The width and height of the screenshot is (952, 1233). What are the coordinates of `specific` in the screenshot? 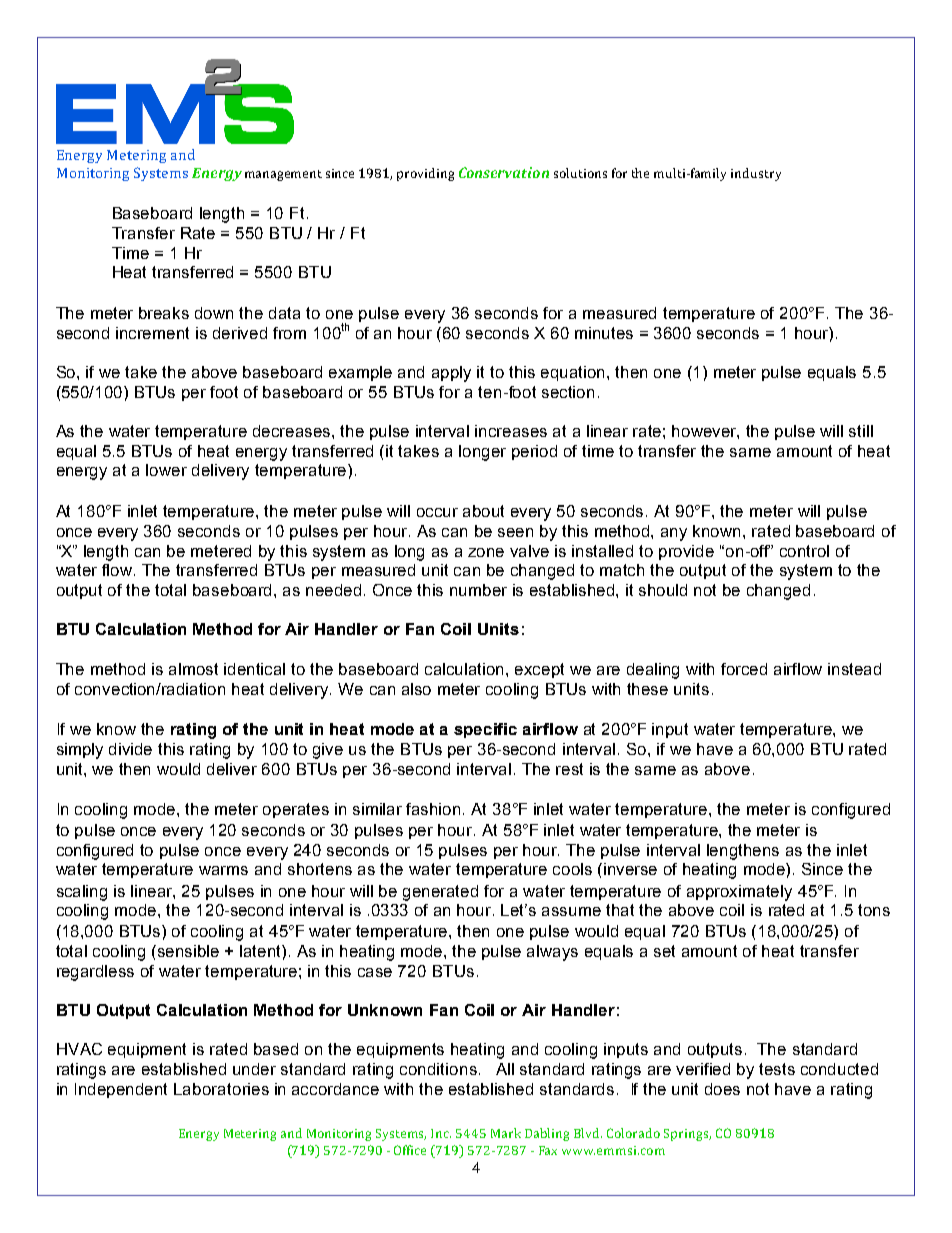 It's located at (485, 730).
